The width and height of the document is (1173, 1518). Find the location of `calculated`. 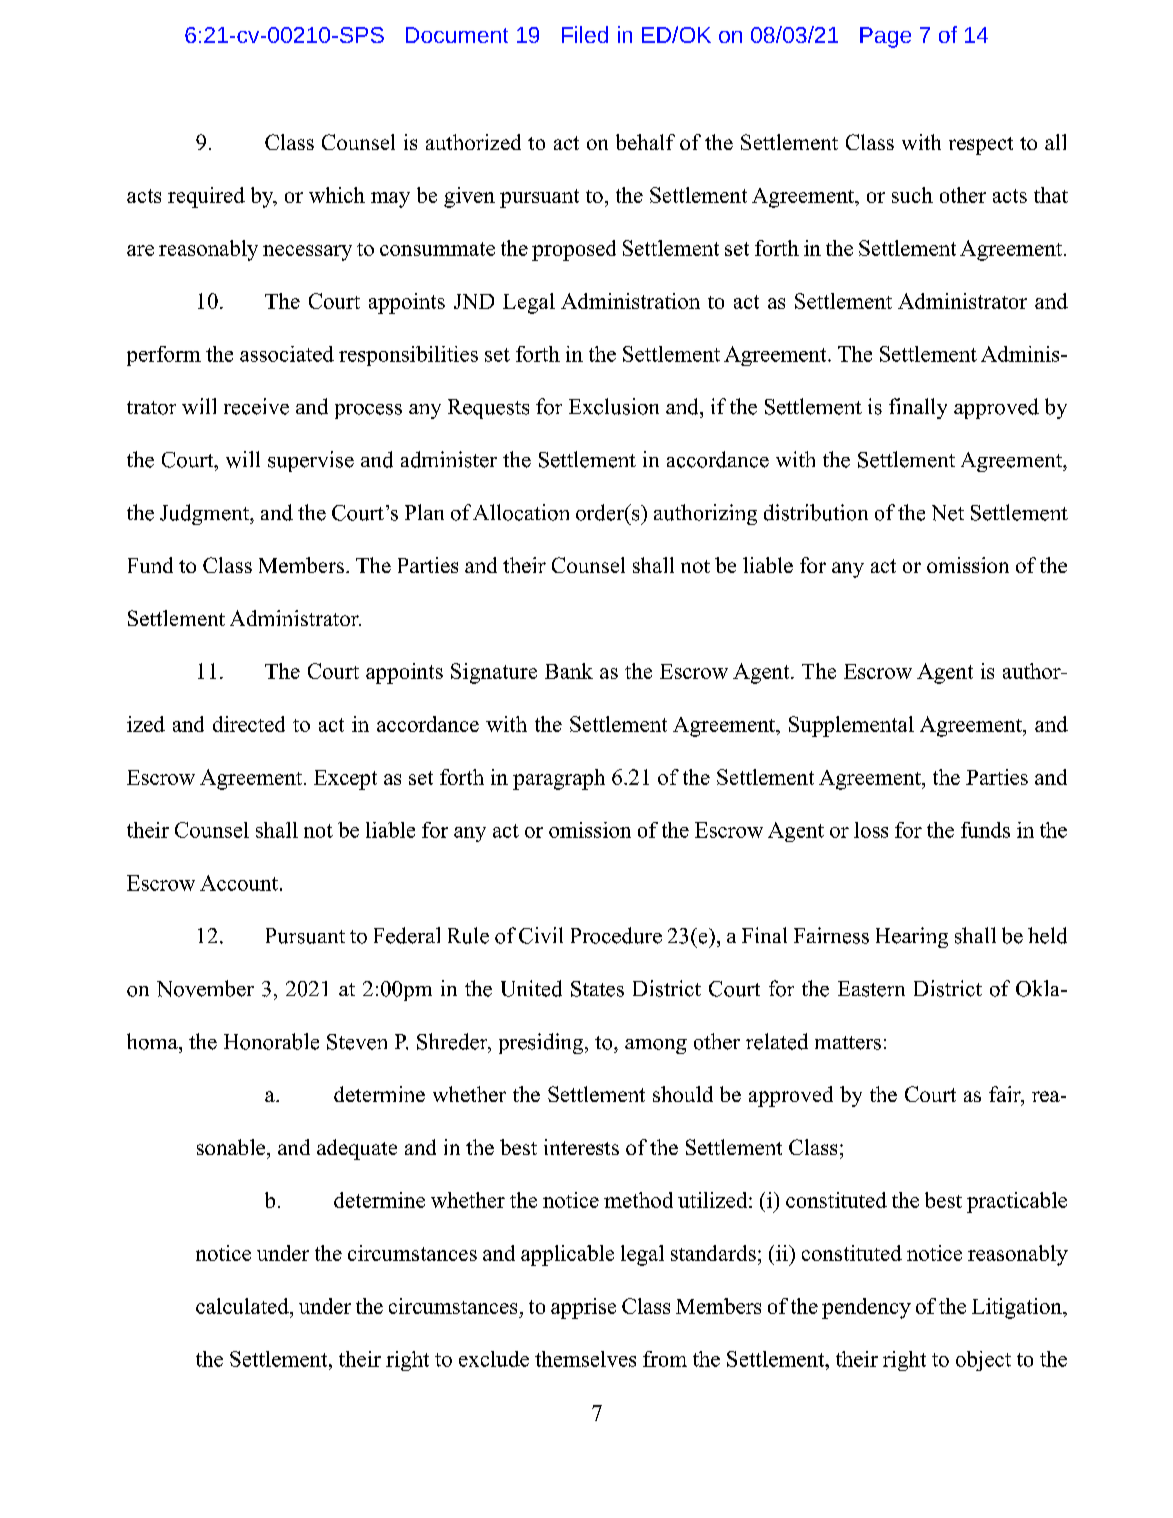

calculated is located at coordinates (243, 1306).
